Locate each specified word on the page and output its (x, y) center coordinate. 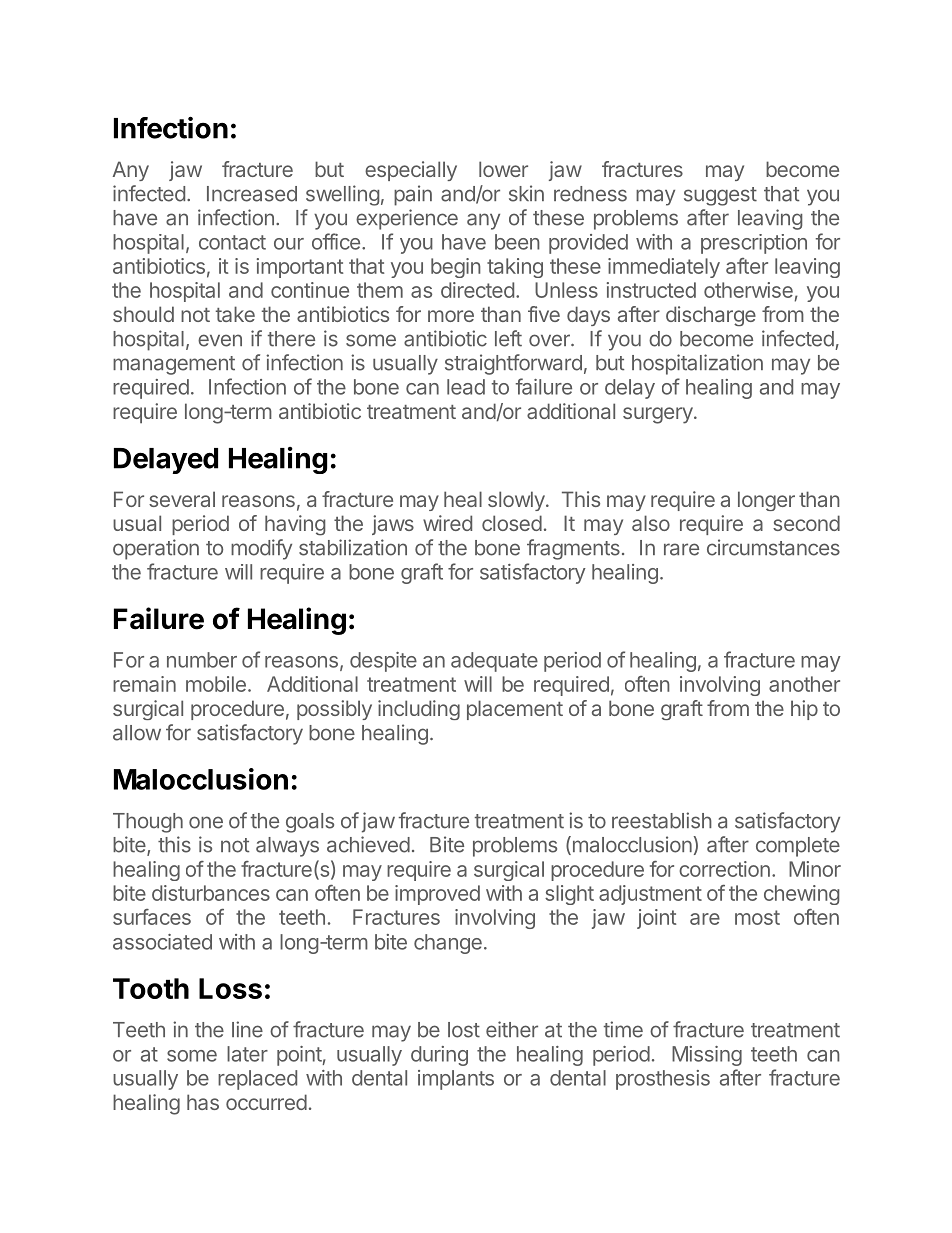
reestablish (662, 820)
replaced (257, 1080)
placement (515, 710)
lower (503, 169)
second (806, 523)
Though (148, 823)
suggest (720, 196)
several (182, 499)
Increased (252, 194)
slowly (516, 501)
